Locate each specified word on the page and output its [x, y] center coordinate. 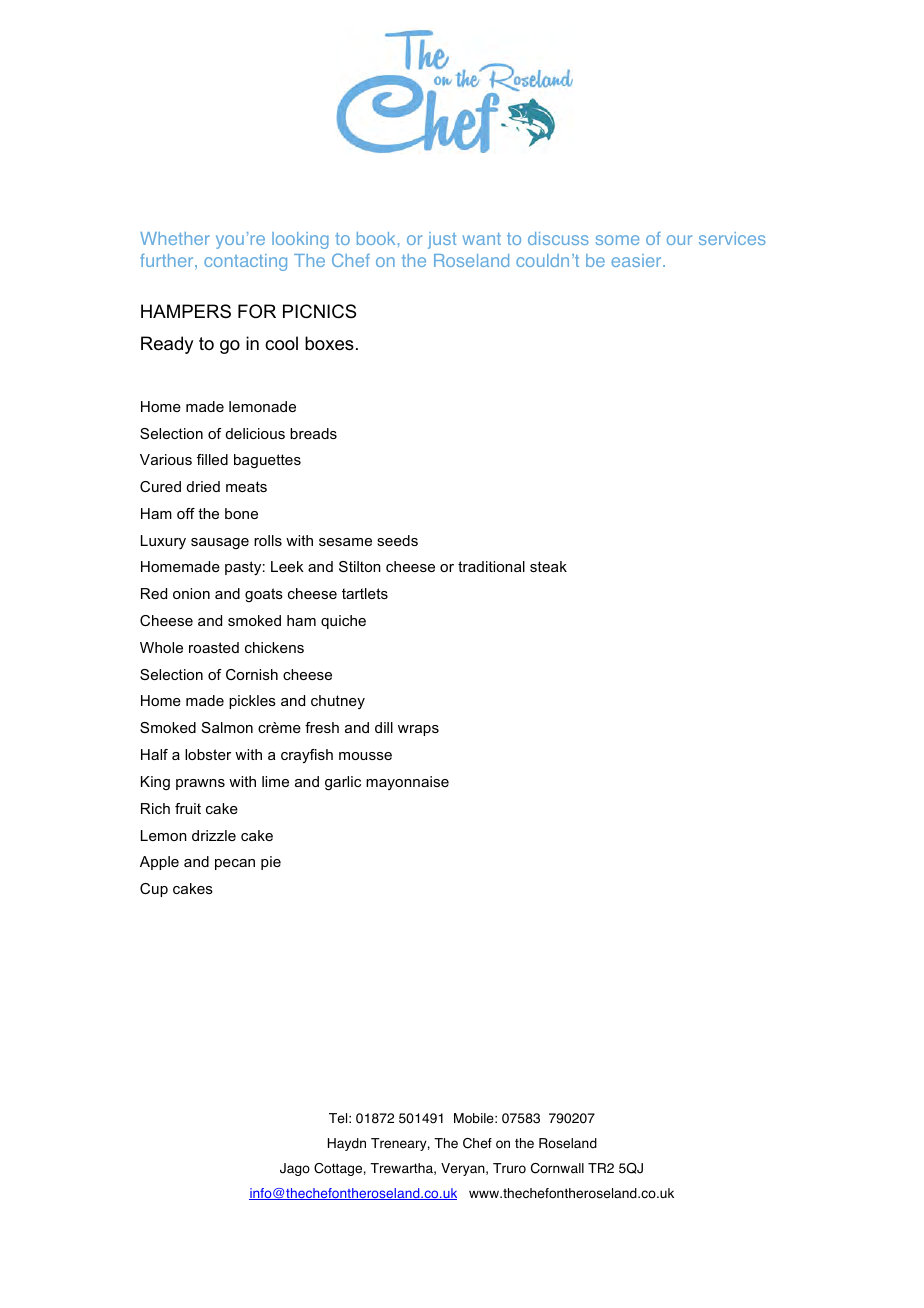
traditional [491, 566]
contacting [245, 262]
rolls [268, 540]
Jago [295, 1169]
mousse [365, 756]
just [442, 240]
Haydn [347, 1144]
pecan [235, 864]
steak [548, 566]
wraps [418, 730]
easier [637, 260]
